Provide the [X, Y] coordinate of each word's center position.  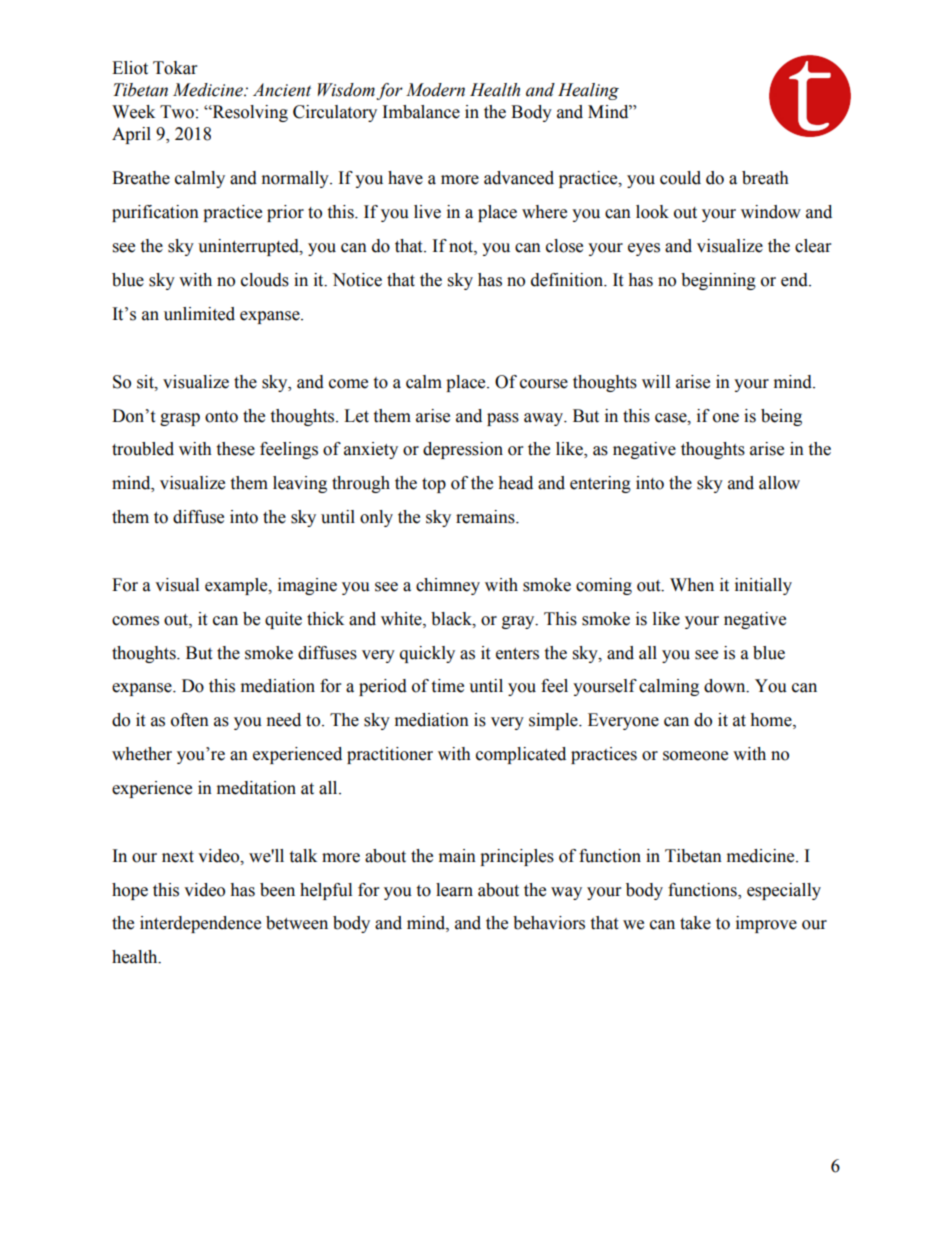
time [447, 686]
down [726, 686]
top [434, 485]
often [190, 720]
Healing [588, 91]
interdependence [200, 924]
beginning [718, 281]
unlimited [199, 314]
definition [568, 280]
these [235, 449]
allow [779, 483]
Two [177, 112]
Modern [435, 90]
